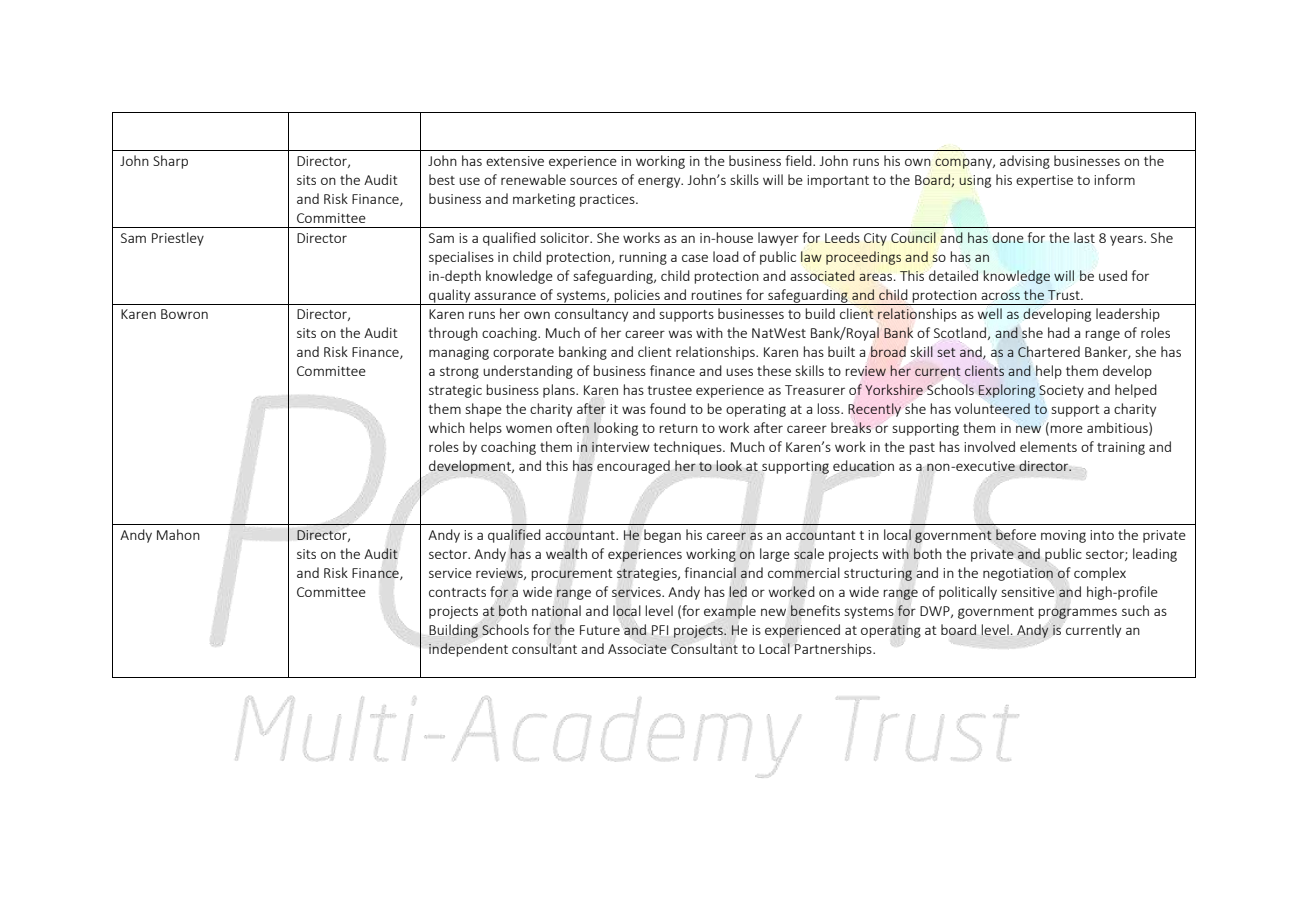 Image resolution: width=1308 pixels, height=924 pixels. I want to click on through, so click(453, 334).
